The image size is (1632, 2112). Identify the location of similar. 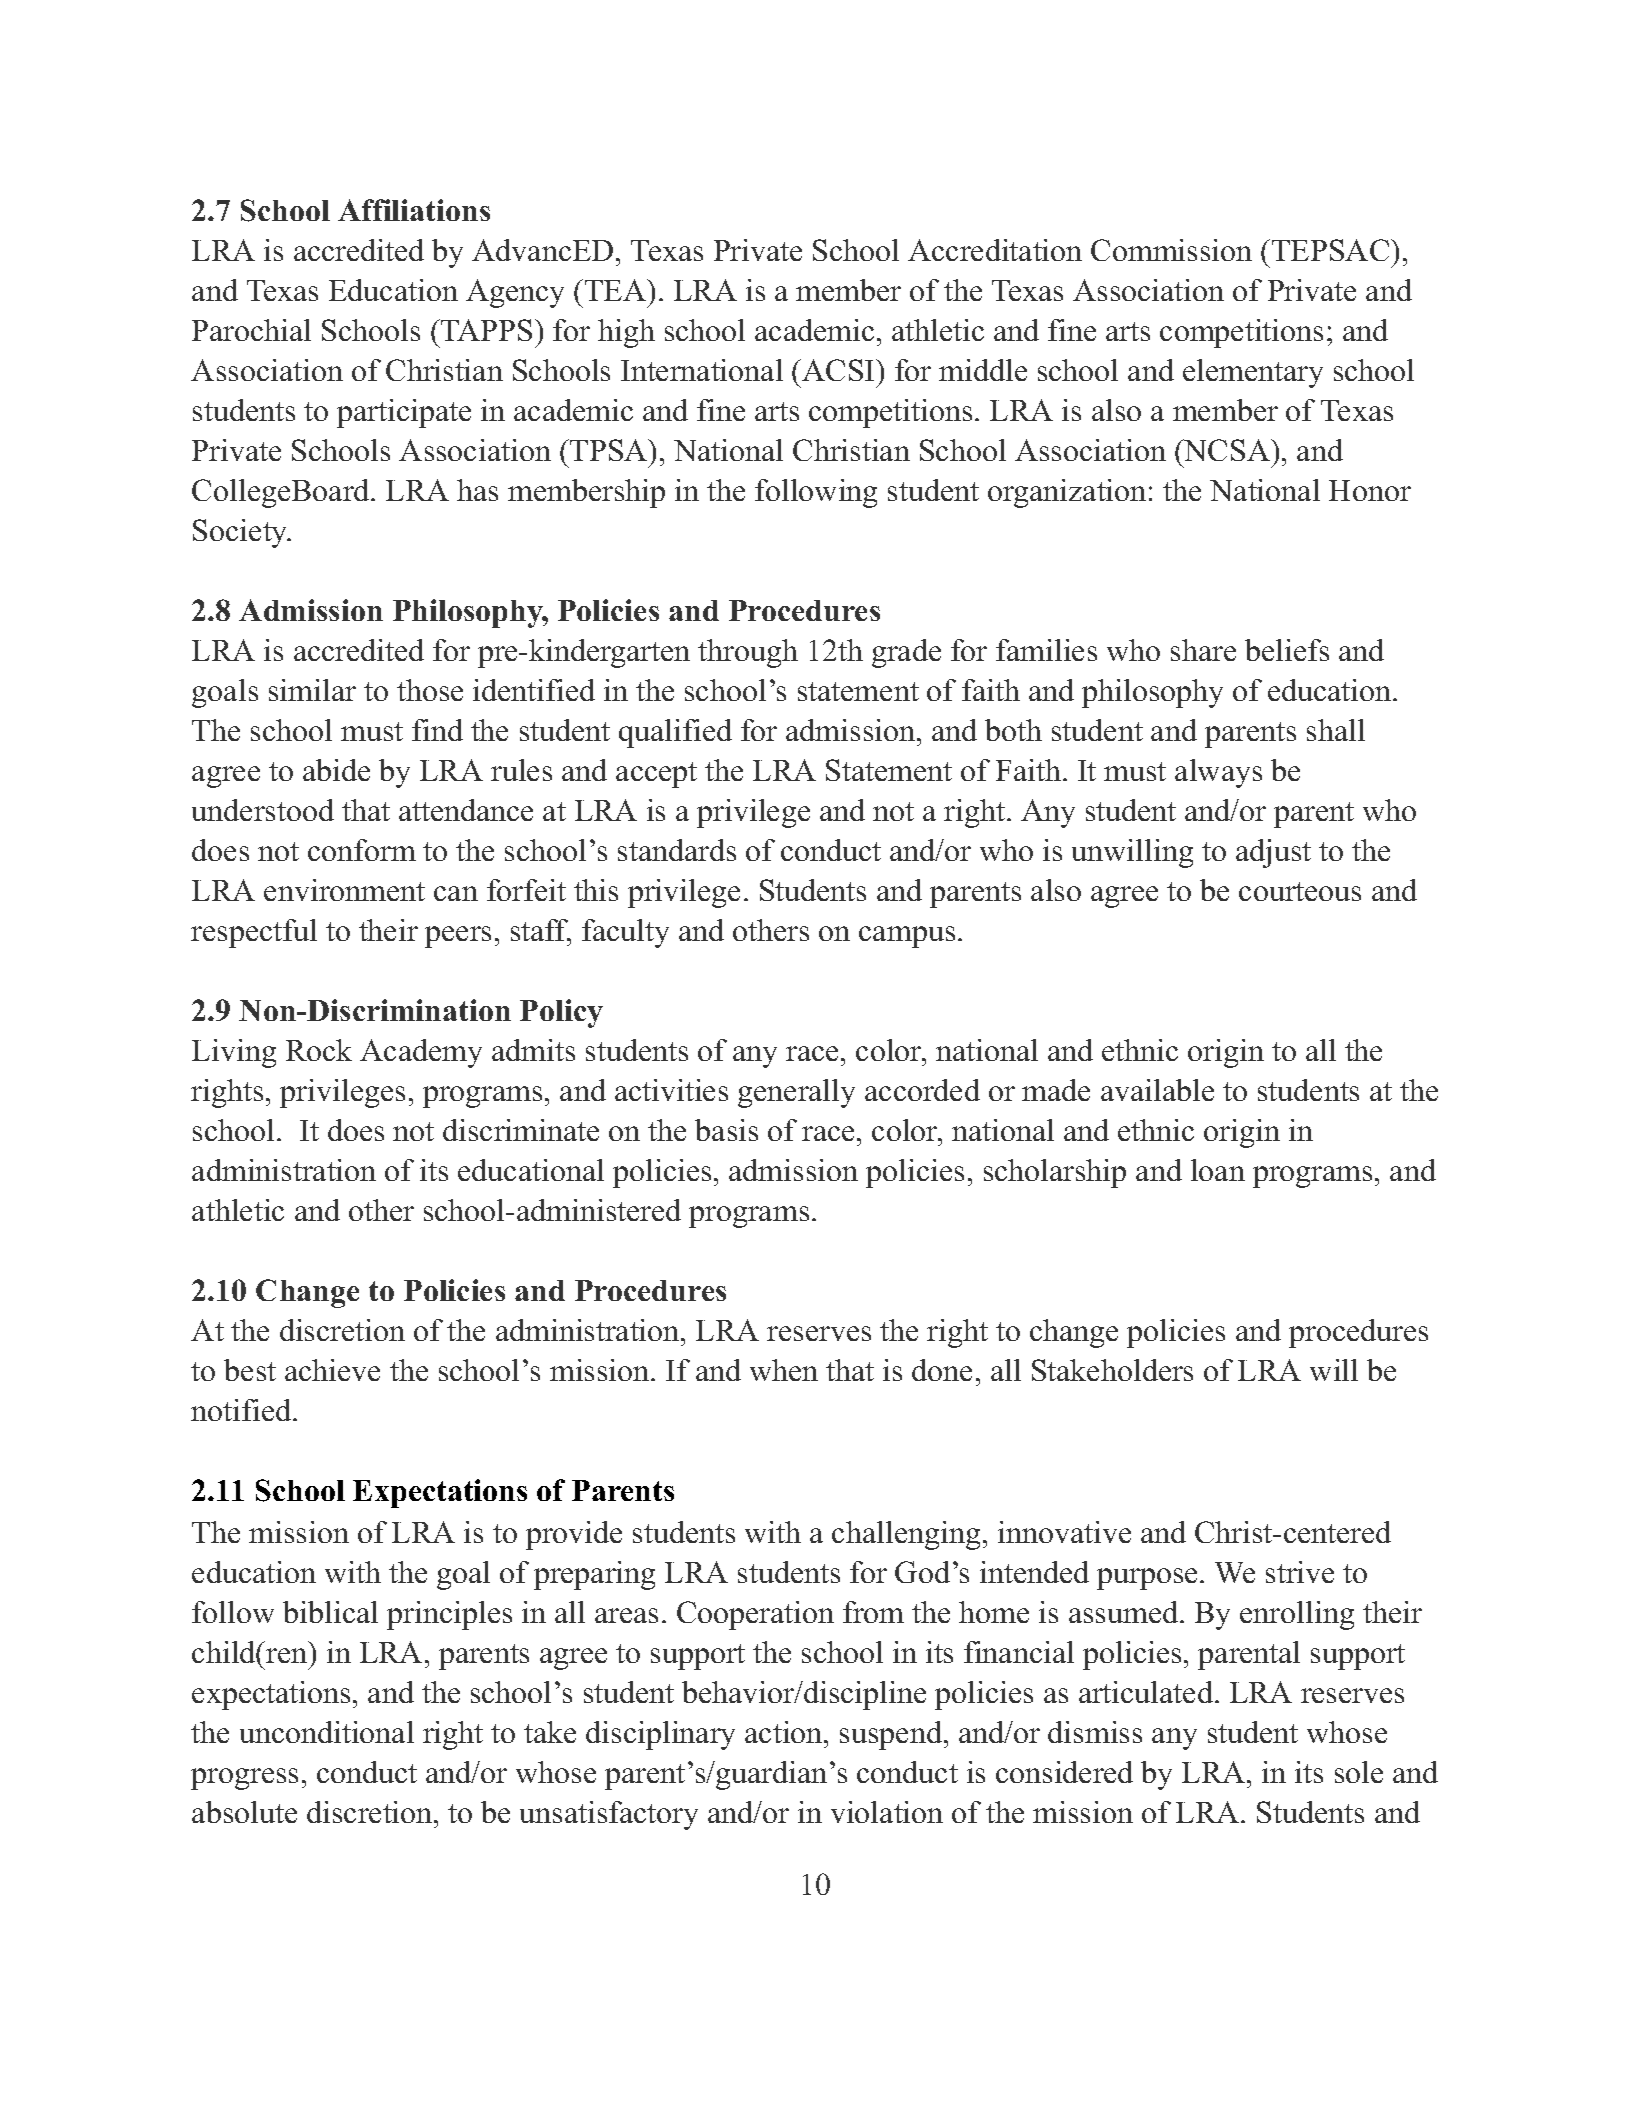
(312, 690).
